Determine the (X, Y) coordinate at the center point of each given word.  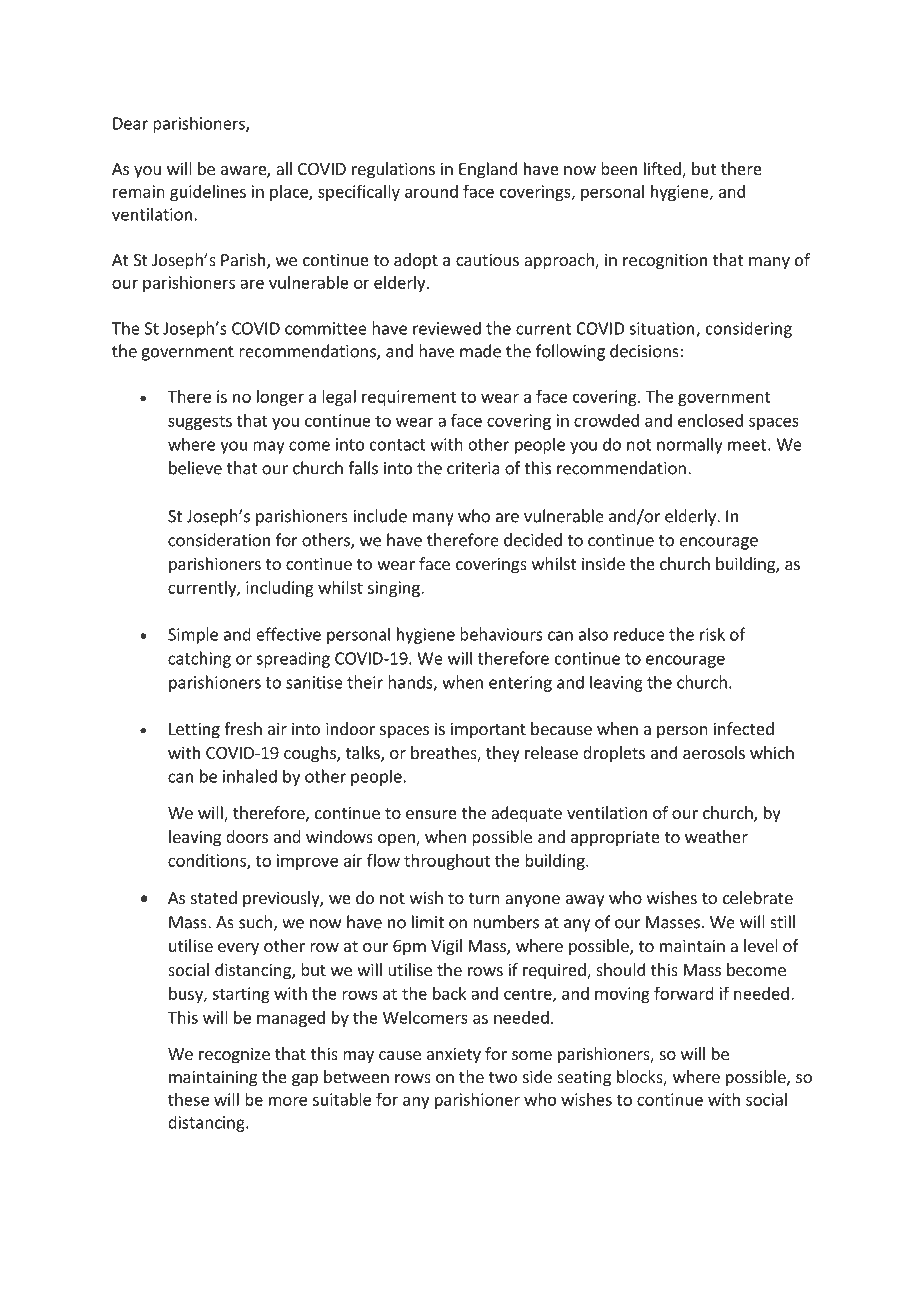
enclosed (710, 420)
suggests (200, 422)
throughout (447, 862)
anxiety (454, 1055)
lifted (663, 170)
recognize (234, 1055)
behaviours (501, 634)
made (480, 351)
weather (716, 836)
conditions (208, 861)
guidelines (208, 193)
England (488, 170)
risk (712, 634)
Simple (193, 635)
